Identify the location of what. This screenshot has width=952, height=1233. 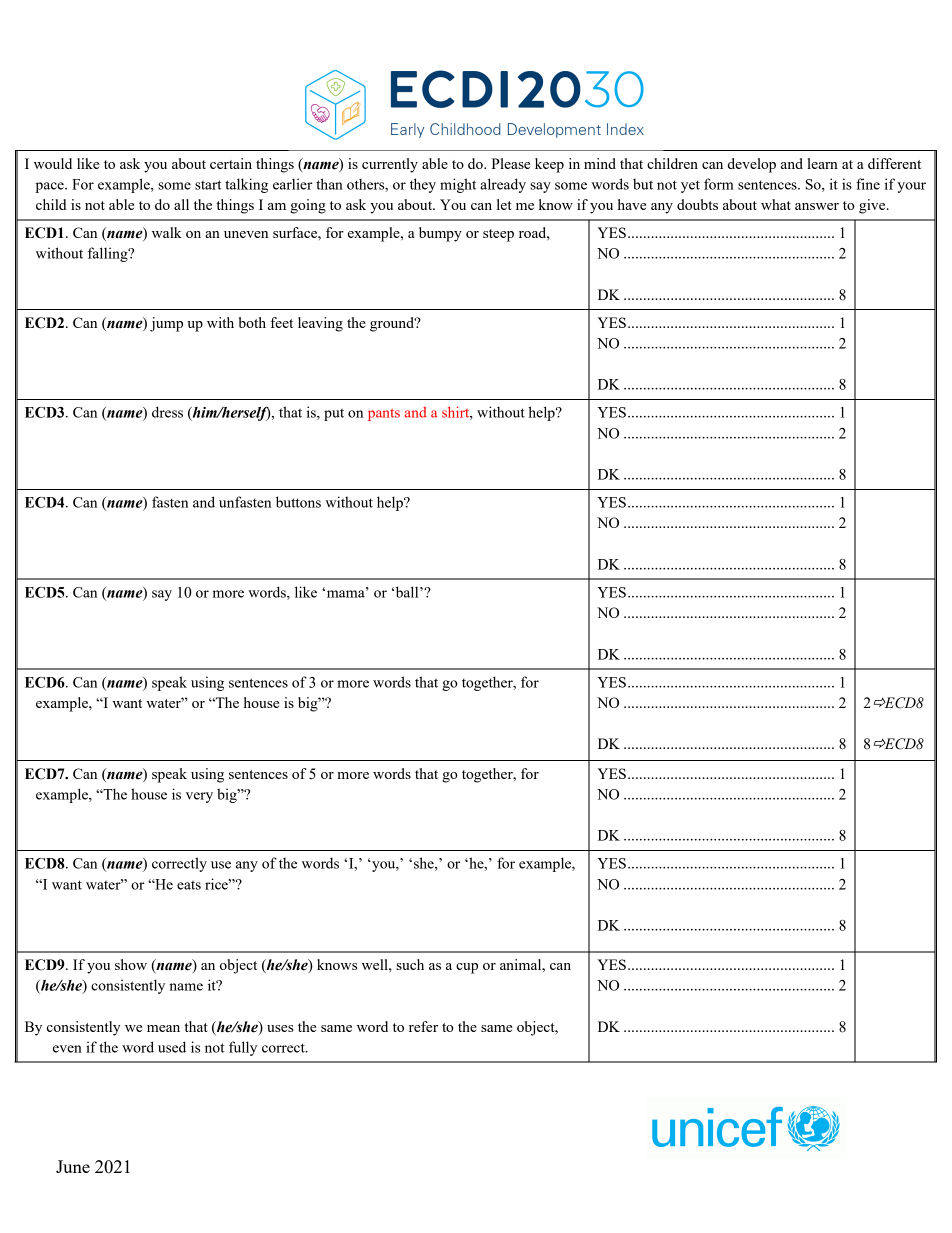
(776, 204).
